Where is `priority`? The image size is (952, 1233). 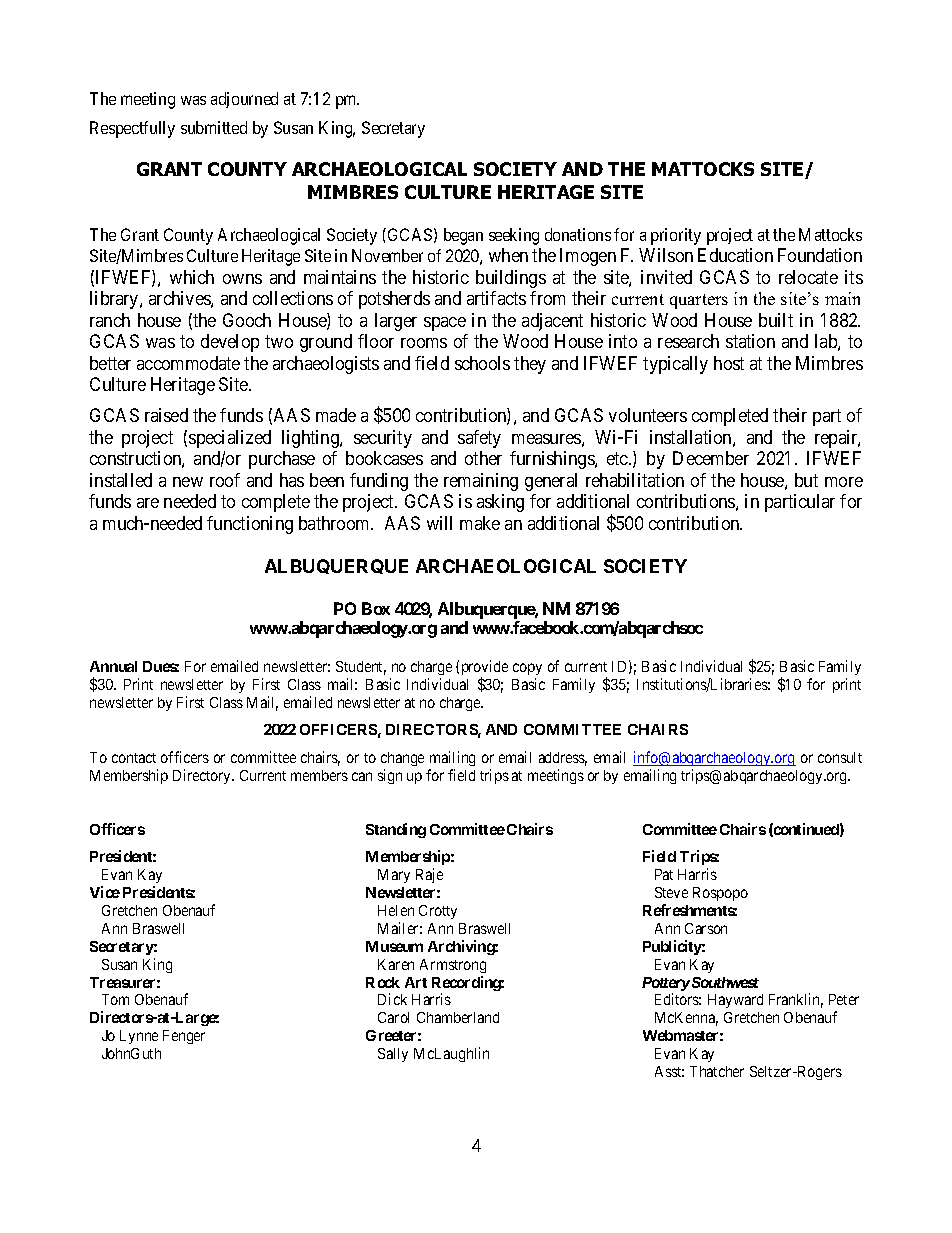 priority is located at coordinates (676, 236).
